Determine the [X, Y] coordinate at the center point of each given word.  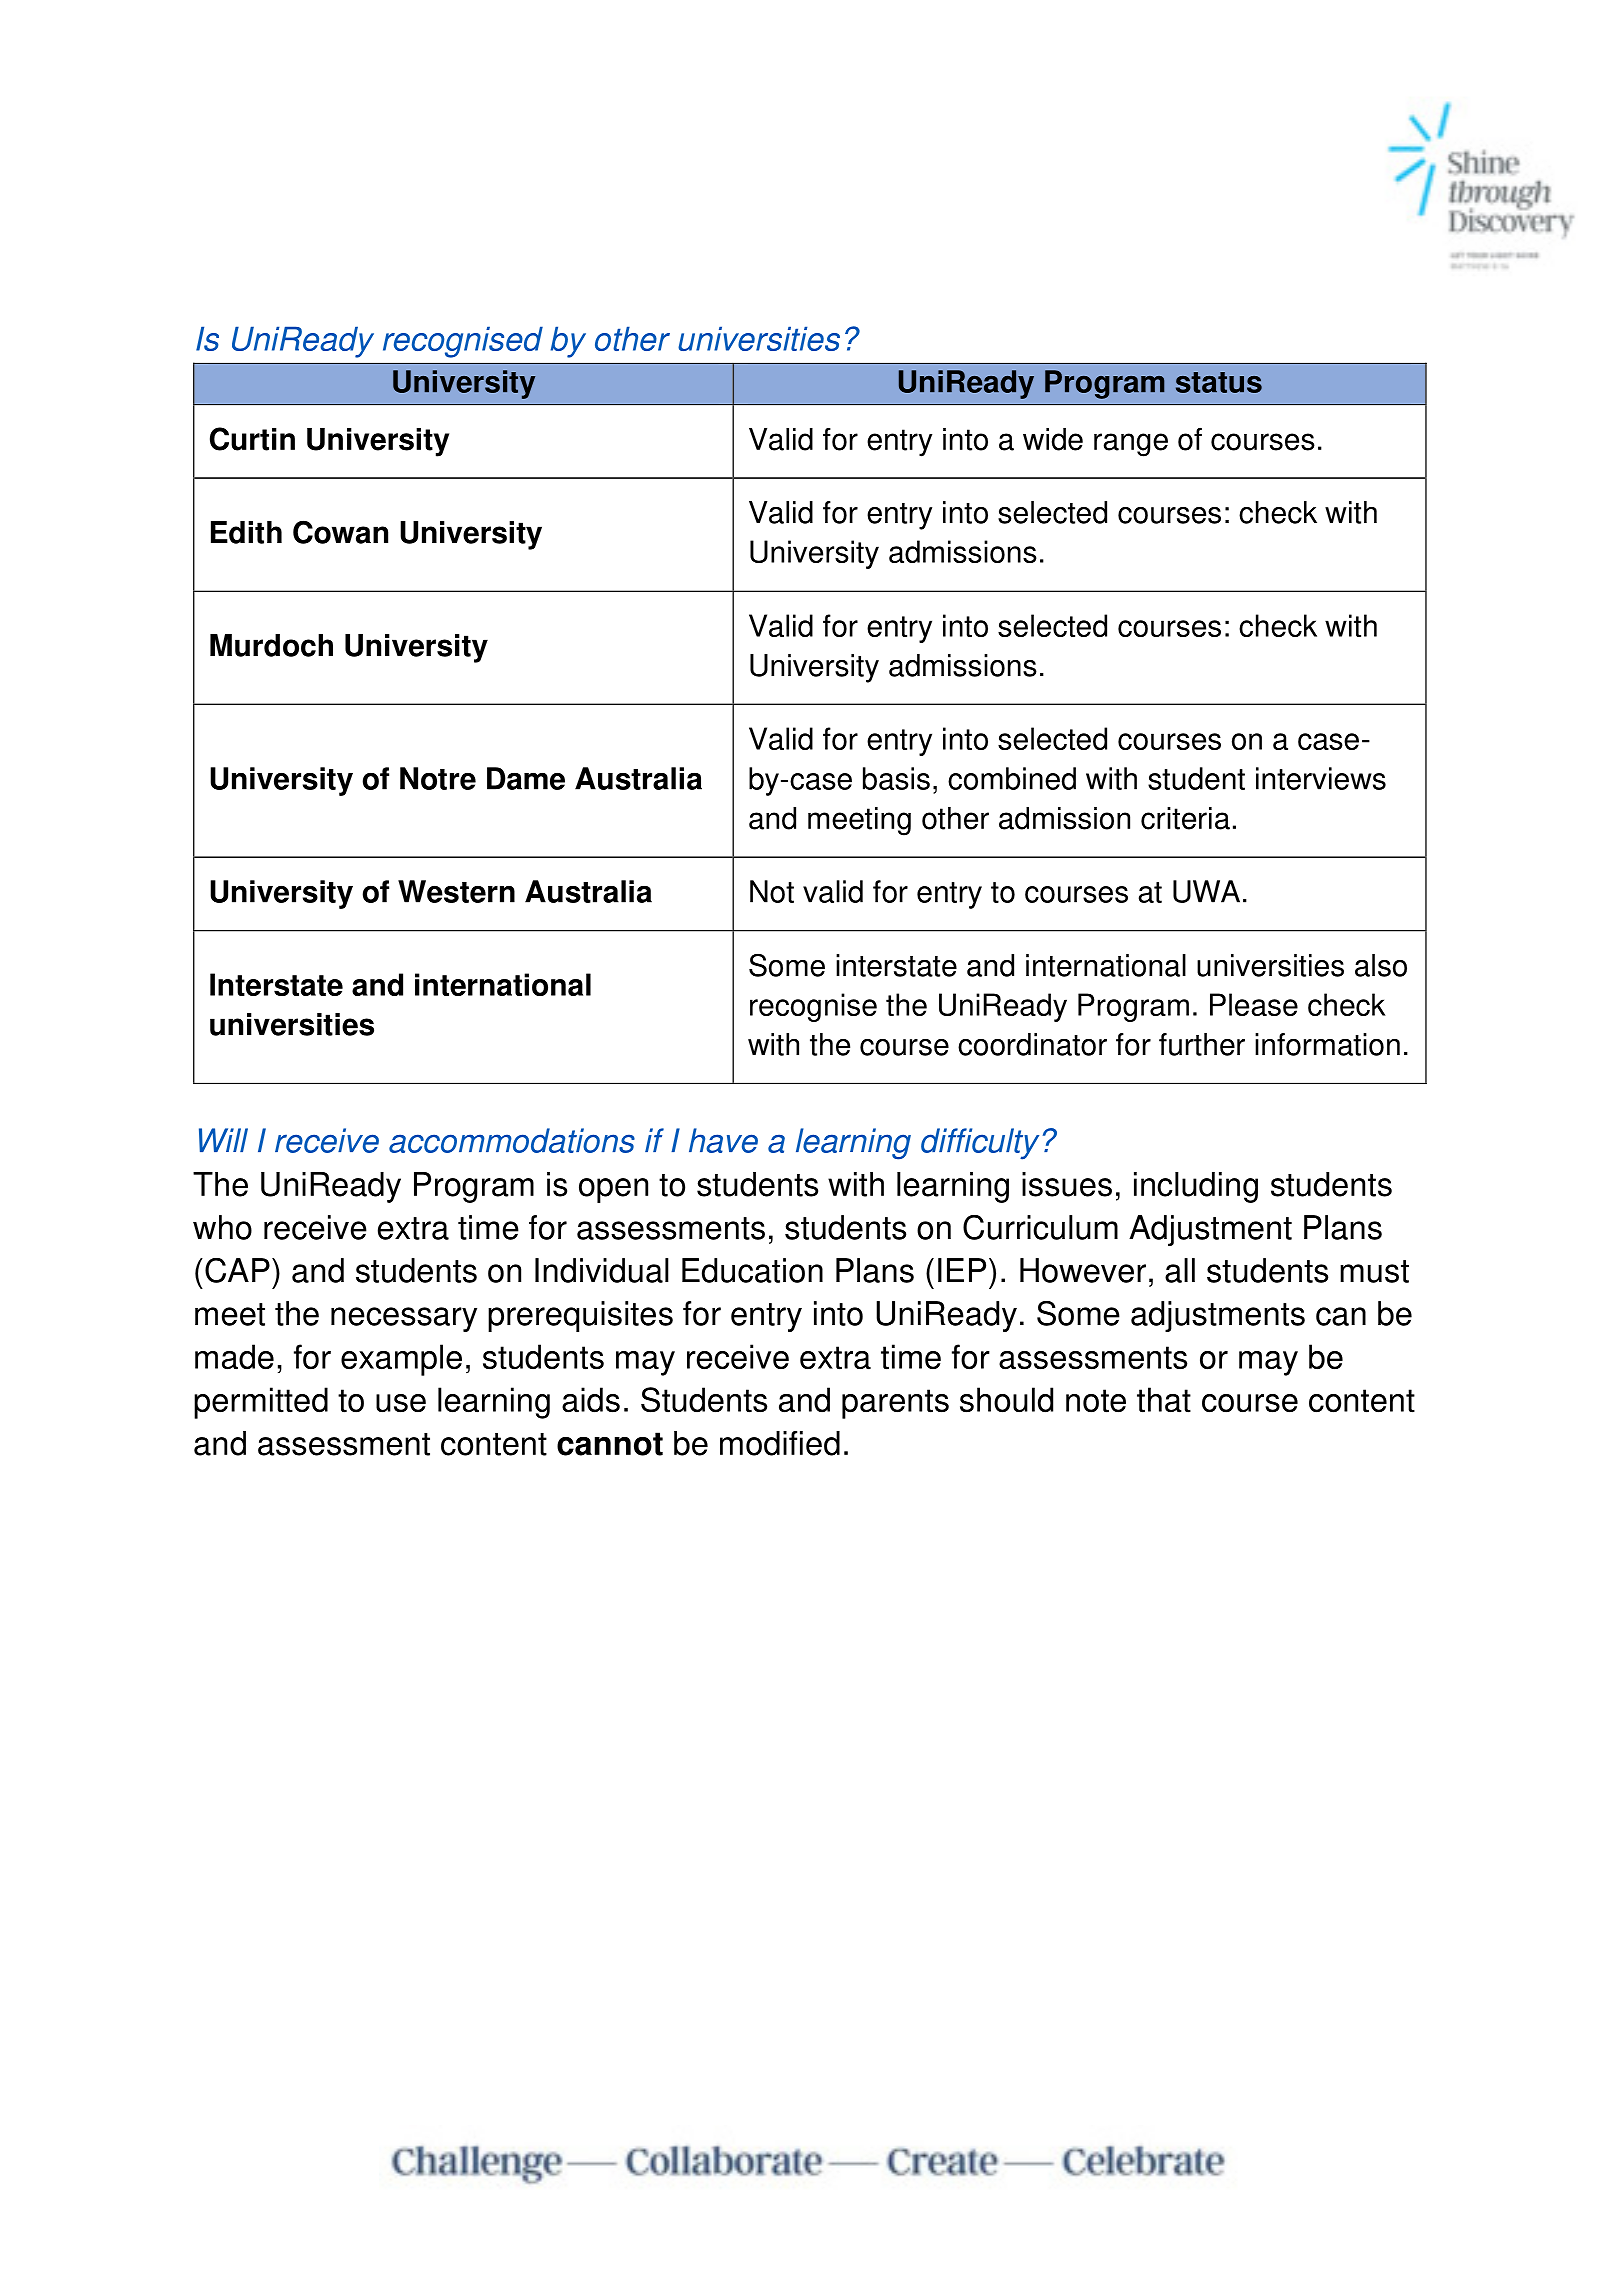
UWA [1206, 891]
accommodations [512, 1140]
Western [456, 891]
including [1196, 1187]
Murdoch [271, 645]
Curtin [252, 439]
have [723, 1140]
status [1219, 382]
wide [1053, 439]
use [401, 1403]
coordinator [1032, 1044]
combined [1012, 778]
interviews [1321, 778]
